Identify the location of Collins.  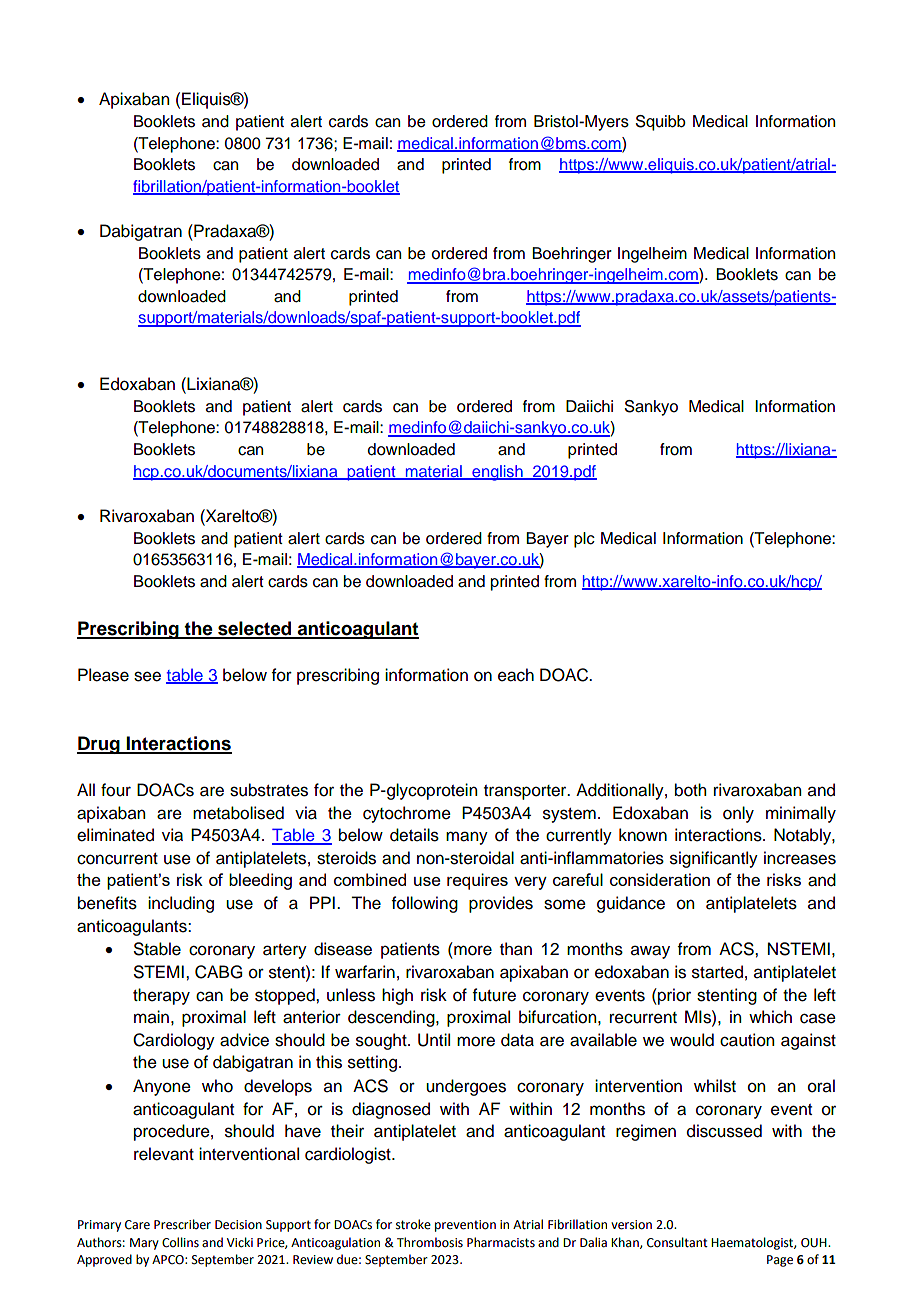
(180, 1242).
